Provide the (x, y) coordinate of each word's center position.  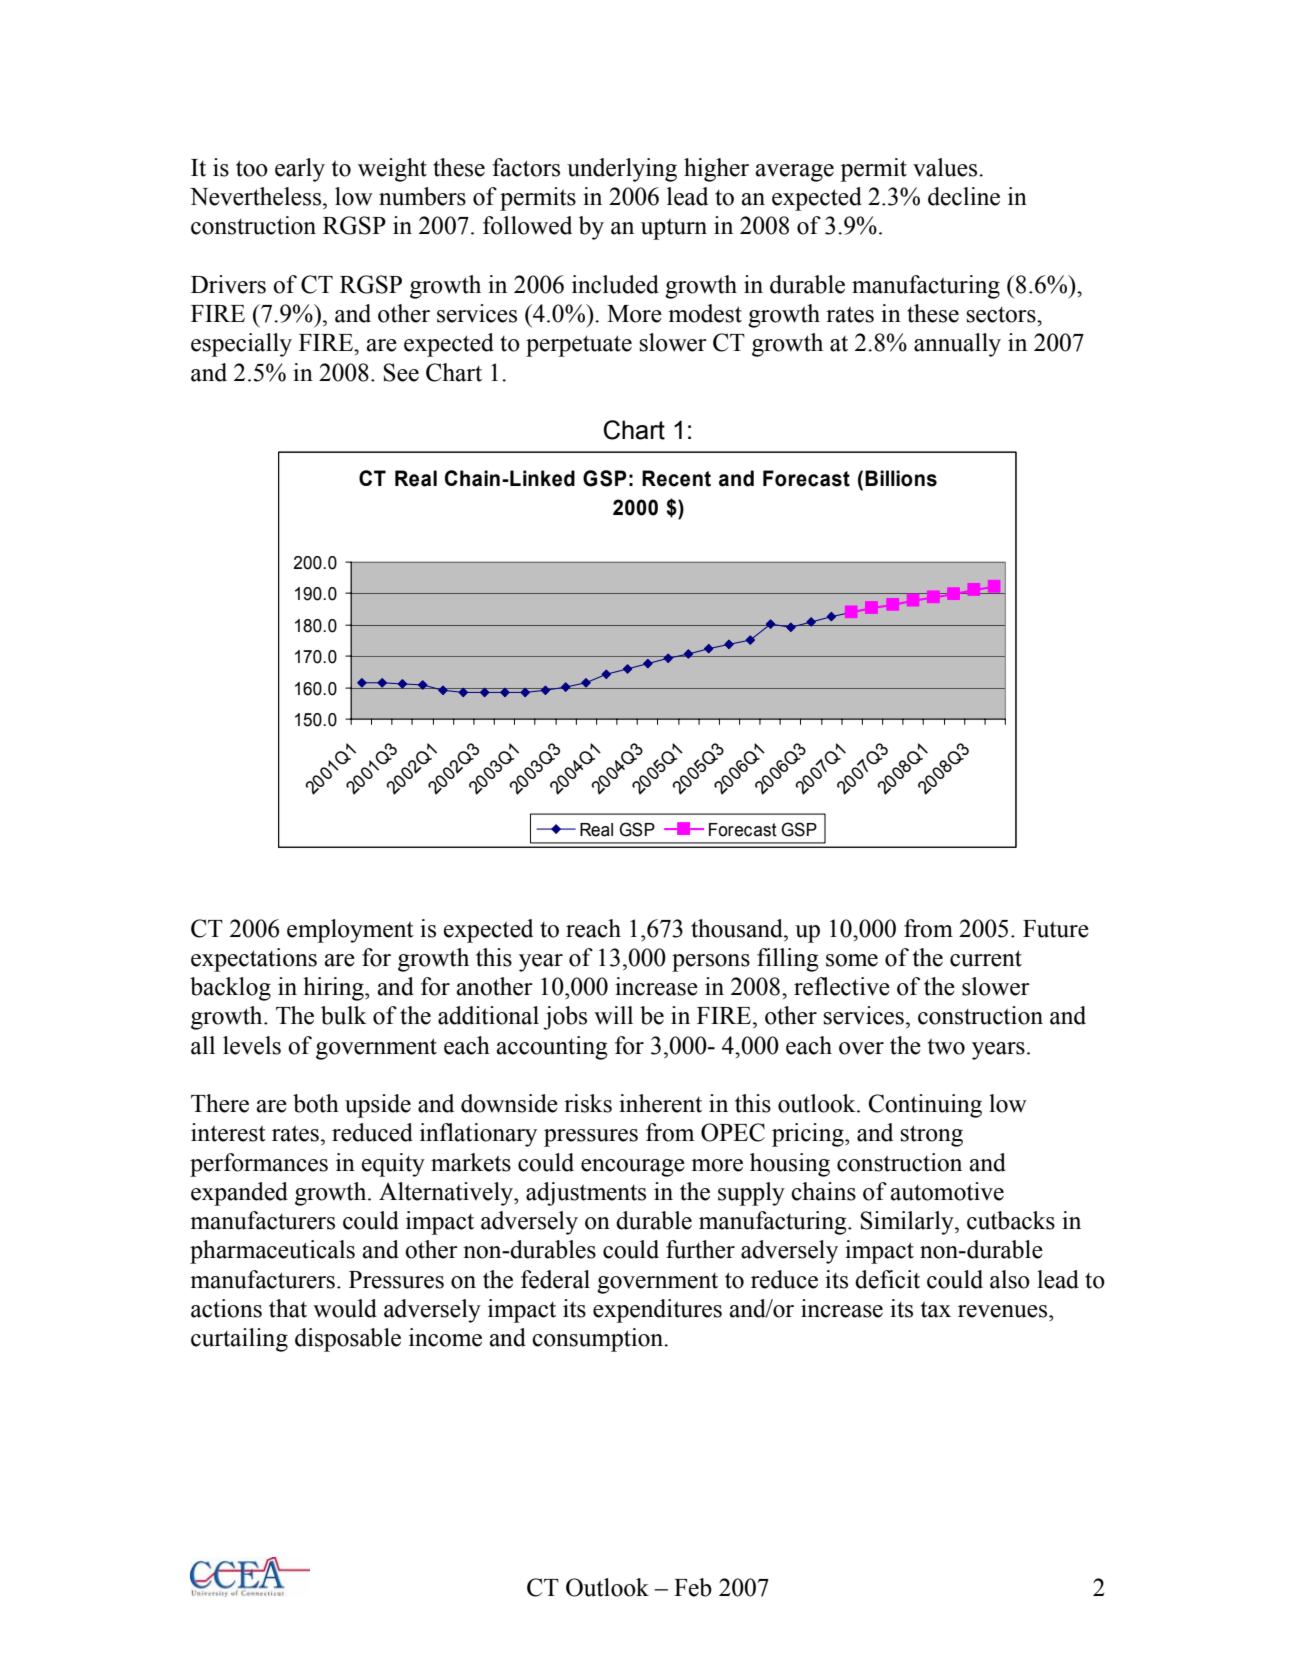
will (613, 1015)
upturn (674, 229)
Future (1056, 929)
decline (964, 196)
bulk (344, 1015)
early (300, 170)
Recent (676, 478)
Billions (901, 478)
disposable (348, 1340)
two (946, 1047)
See (401, 372)
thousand (738, 928)
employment (350, 931)
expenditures (657, 1311)
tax (936, 1310)
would (345, 1308)
